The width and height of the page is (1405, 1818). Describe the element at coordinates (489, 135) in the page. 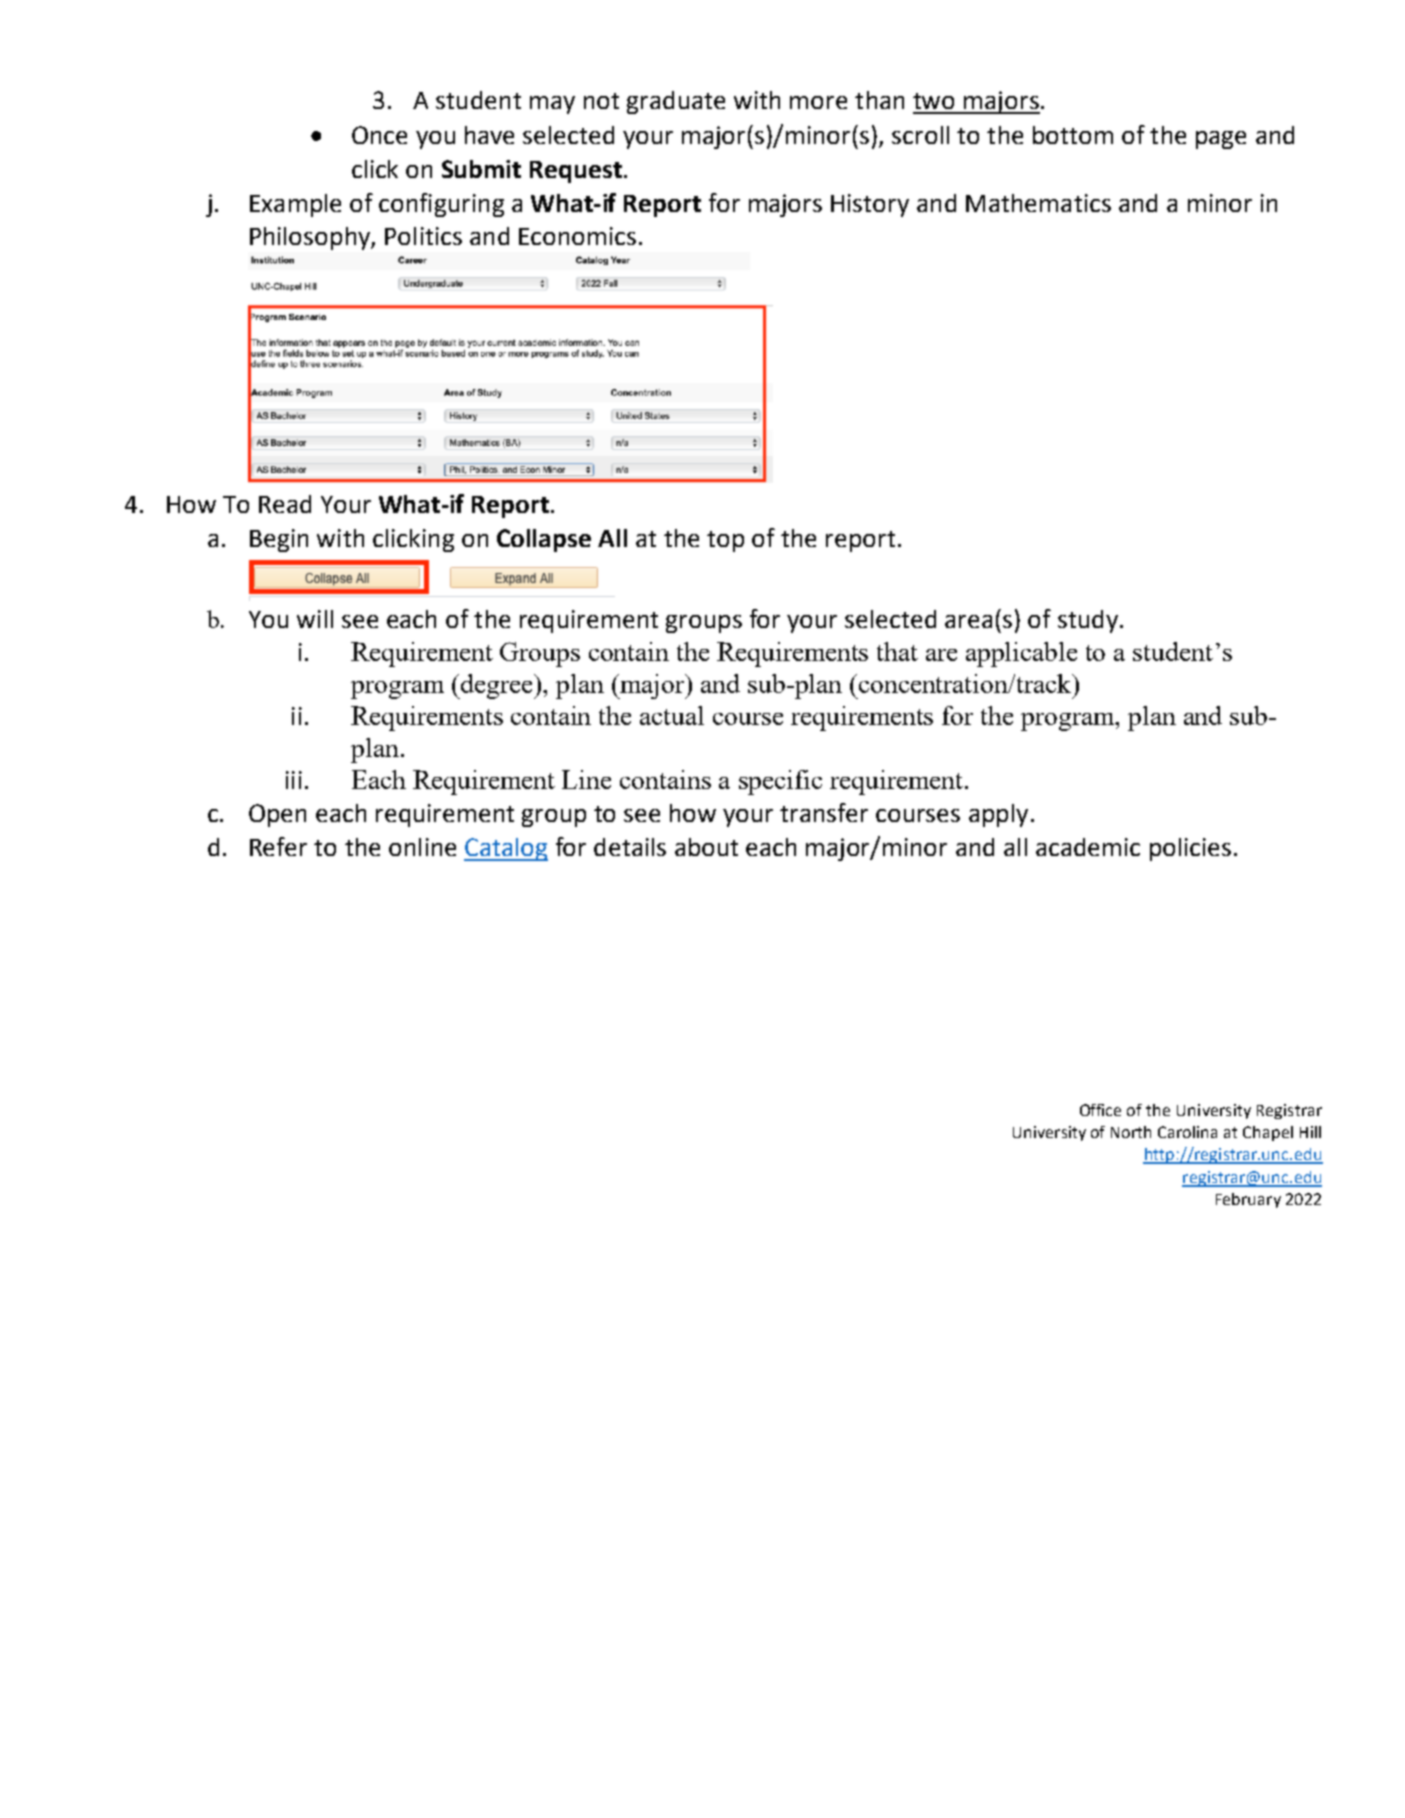

I see `have` at that location.
